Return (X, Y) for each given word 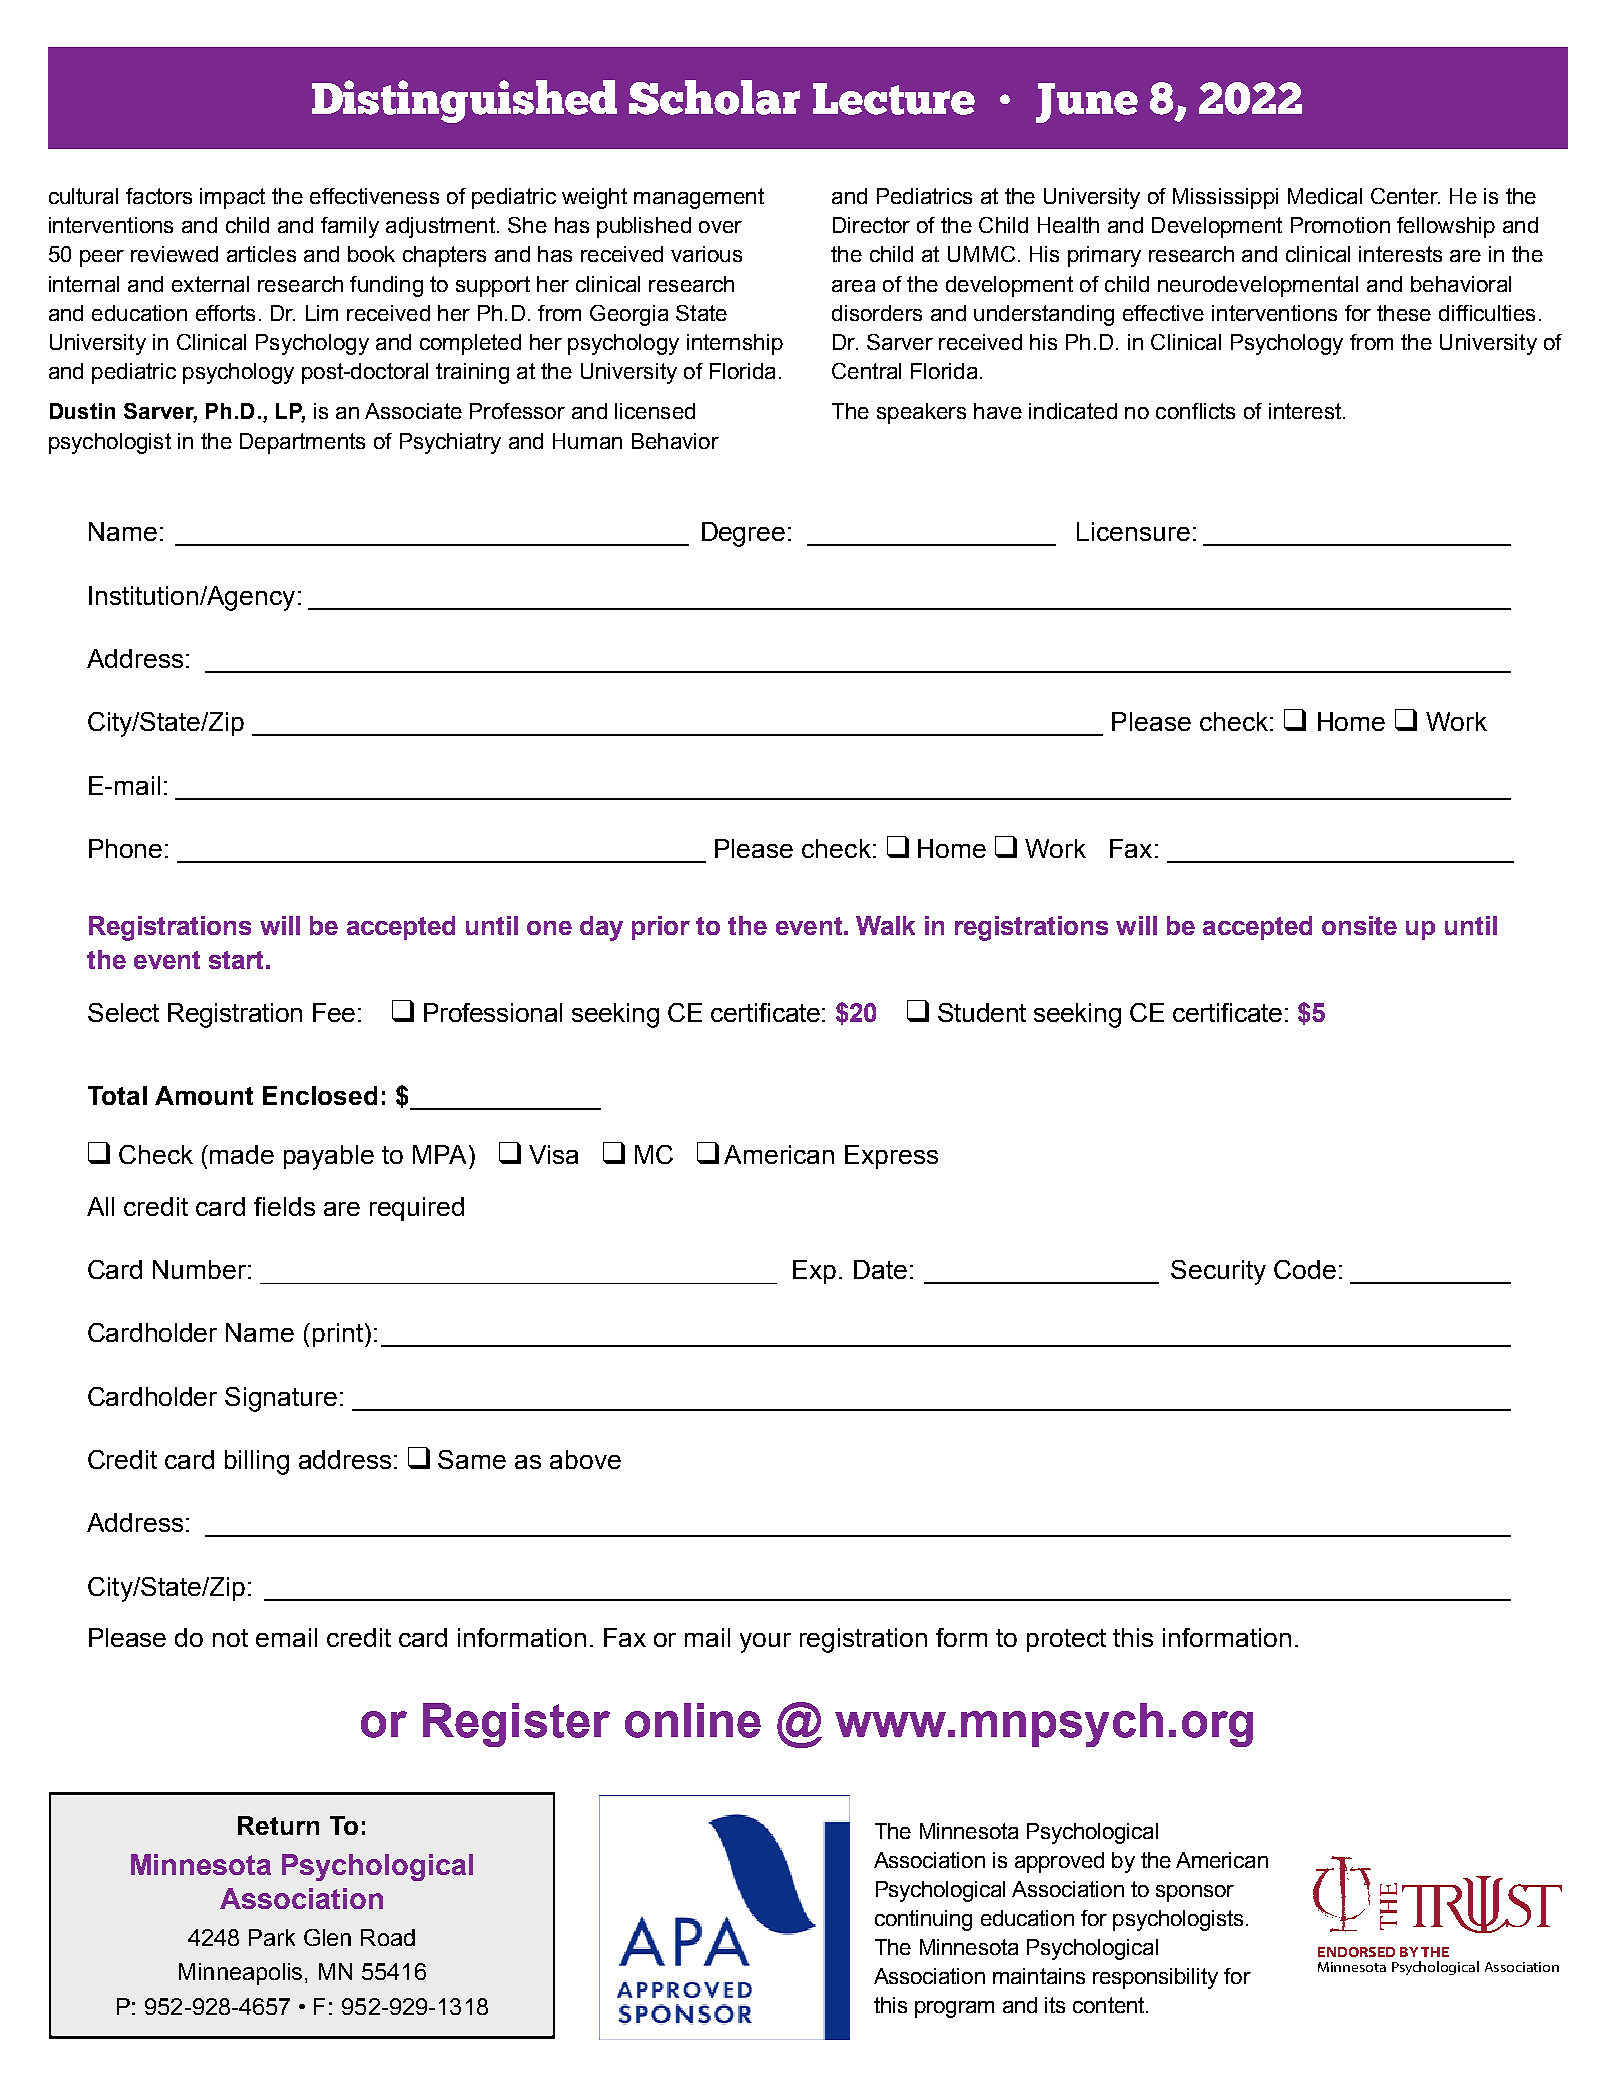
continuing (923, 1920)
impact (232, 198)
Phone (125, 848)
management (699, 198)
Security (1218, 1272)
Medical (1325, 196)
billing (257, 1462)
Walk (885, 925)
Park (272, 1937)
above (585, 1459)
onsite (1359, 925)
